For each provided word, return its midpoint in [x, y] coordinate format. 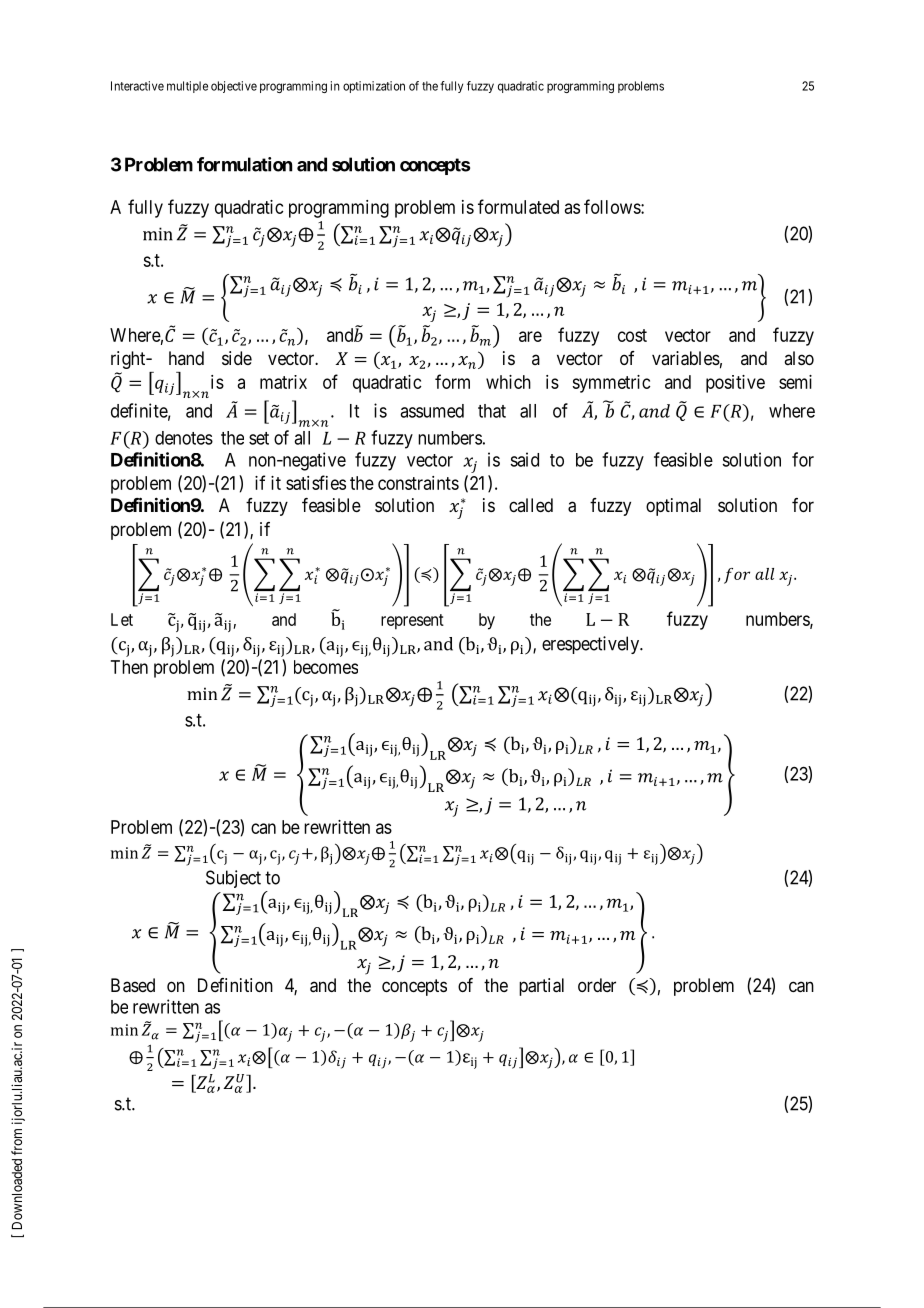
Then [129, 667]
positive [735, 384]
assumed [432, 411]
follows [613, 206]
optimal [673, 507]
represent [412, 622]
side [237, 358]
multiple [187, 87]
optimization [374, 87]
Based [133, 985]
